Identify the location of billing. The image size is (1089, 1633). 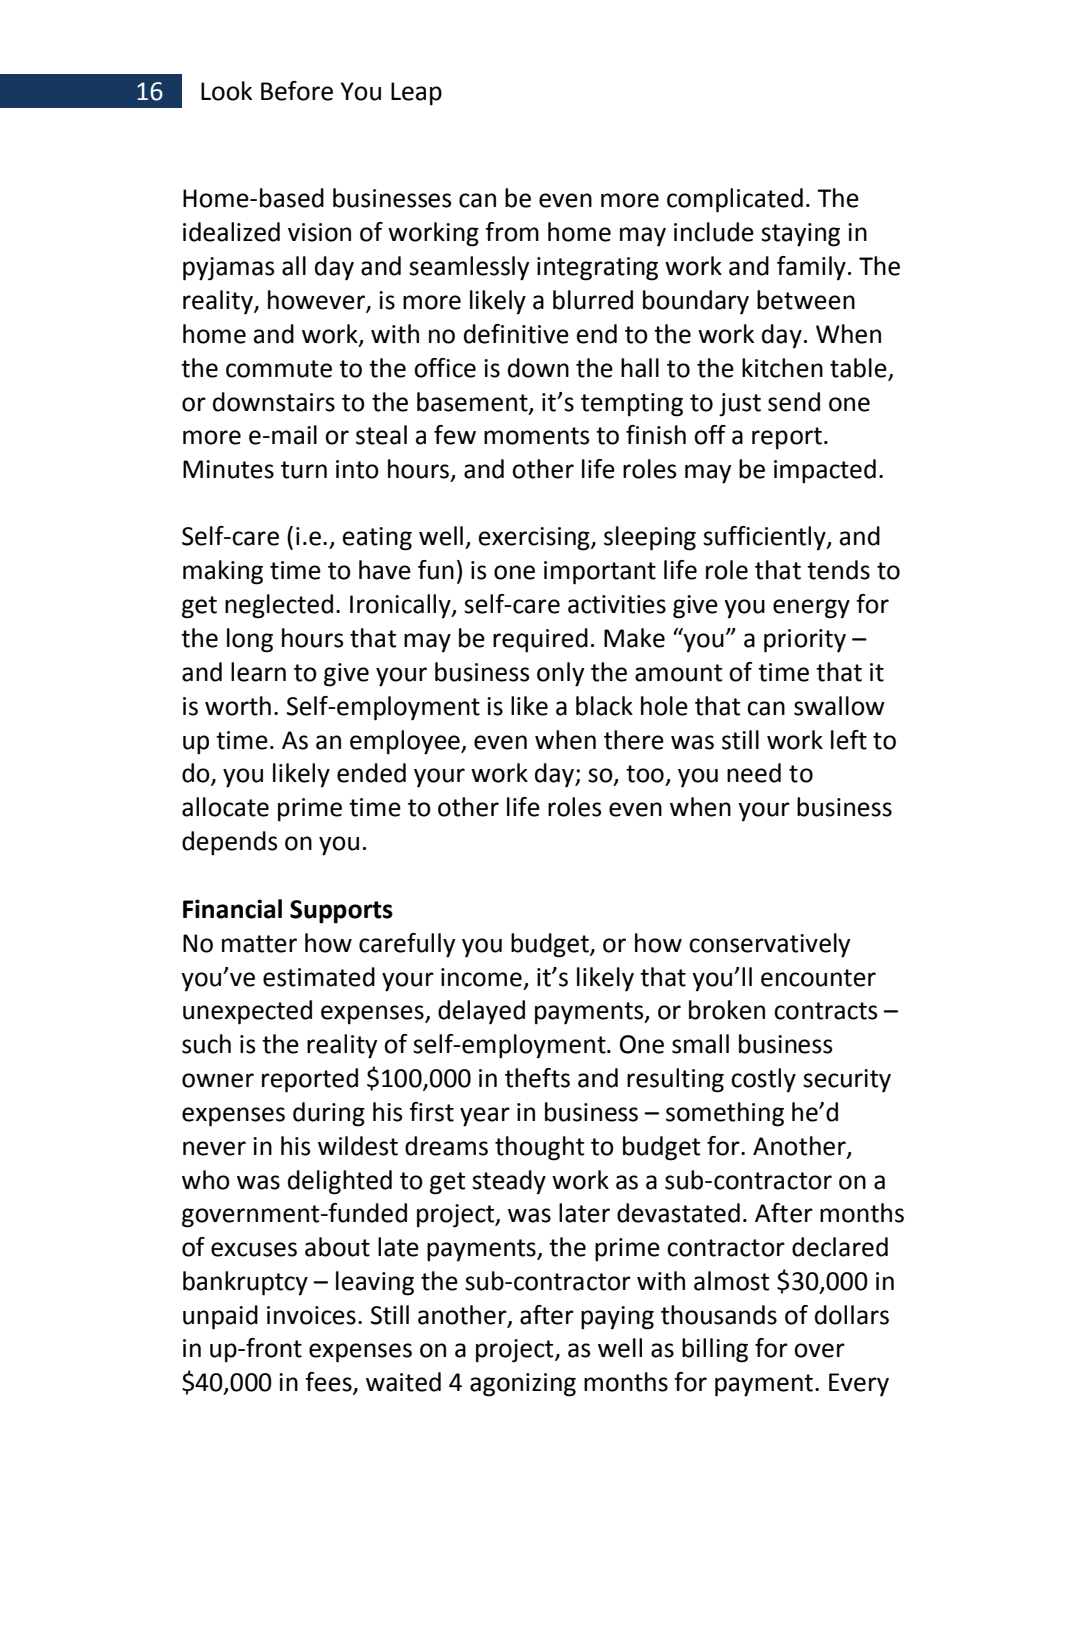
(715, 1350).
